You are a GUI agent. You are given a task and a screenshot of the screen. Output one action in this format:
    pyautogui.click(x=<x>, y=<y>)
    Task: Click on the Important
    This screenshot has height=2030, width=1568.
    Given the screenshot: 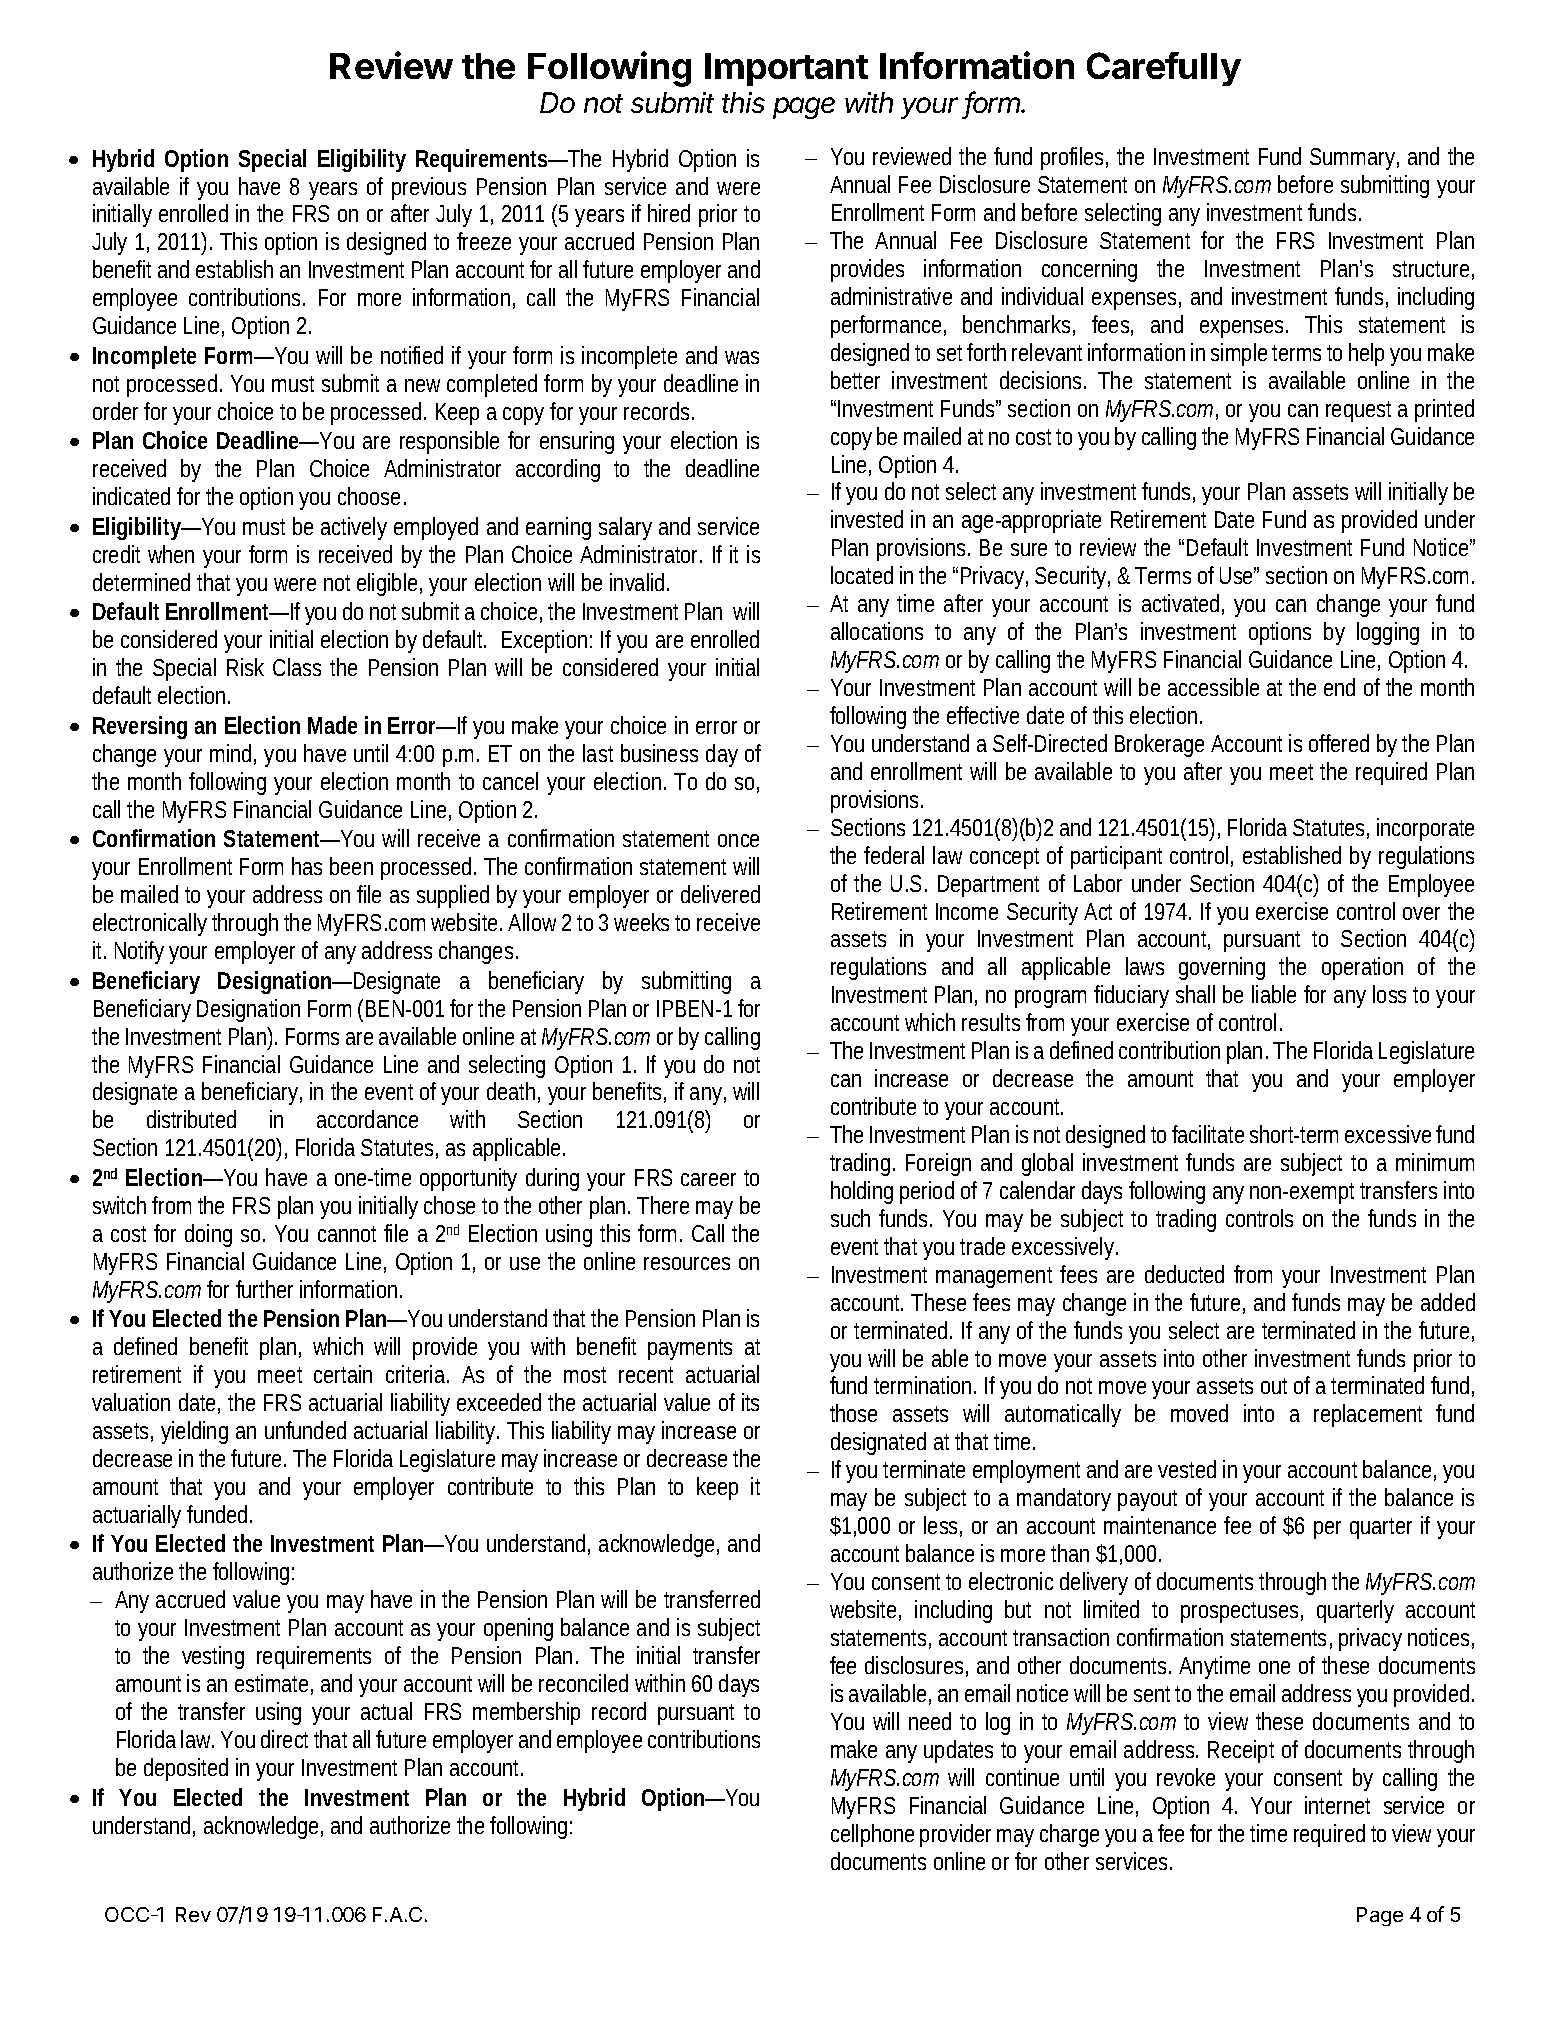 What is the action you would take?
    pyautogui.click(x=786, y=69)
